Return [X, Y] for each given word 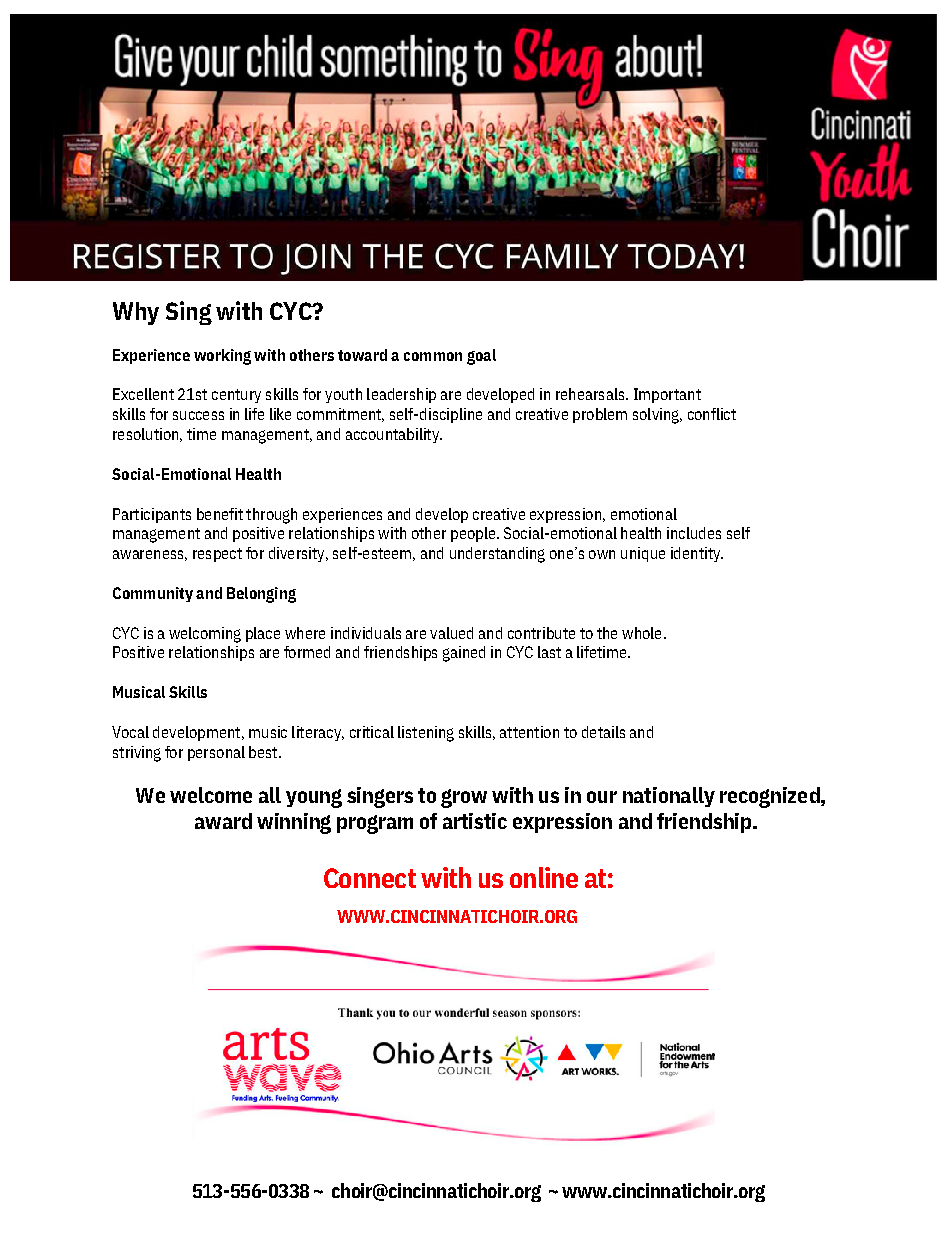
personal [216, 753]
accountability [393, 435]
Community [153, 594]
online [544, 877]
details [603, 732]
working [222, 357]
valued [451, 633]
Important [667, 395]
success [198, 415]
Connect [370, 878]
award [223, 821]
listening [426, 734]
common [433, 356]
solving [657, 416]
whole [641, 633]
